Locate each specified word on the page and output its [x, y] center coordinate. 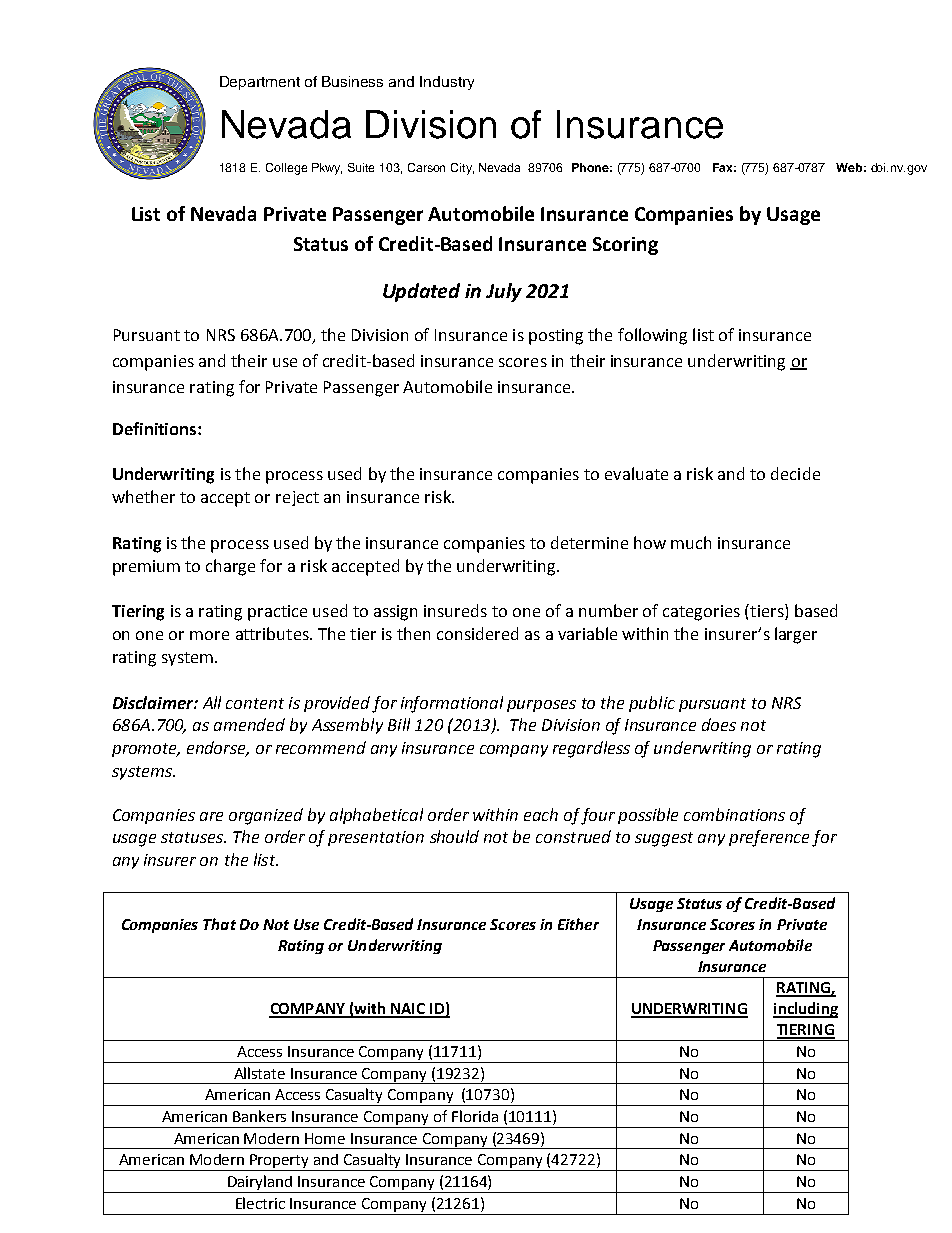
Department [260, 83]
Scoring [625, 246]
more [209, 635]
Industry [447, 83]
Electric [260, 1203]
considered [477, 633]
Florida [475, 1116]
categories [701, 613]
